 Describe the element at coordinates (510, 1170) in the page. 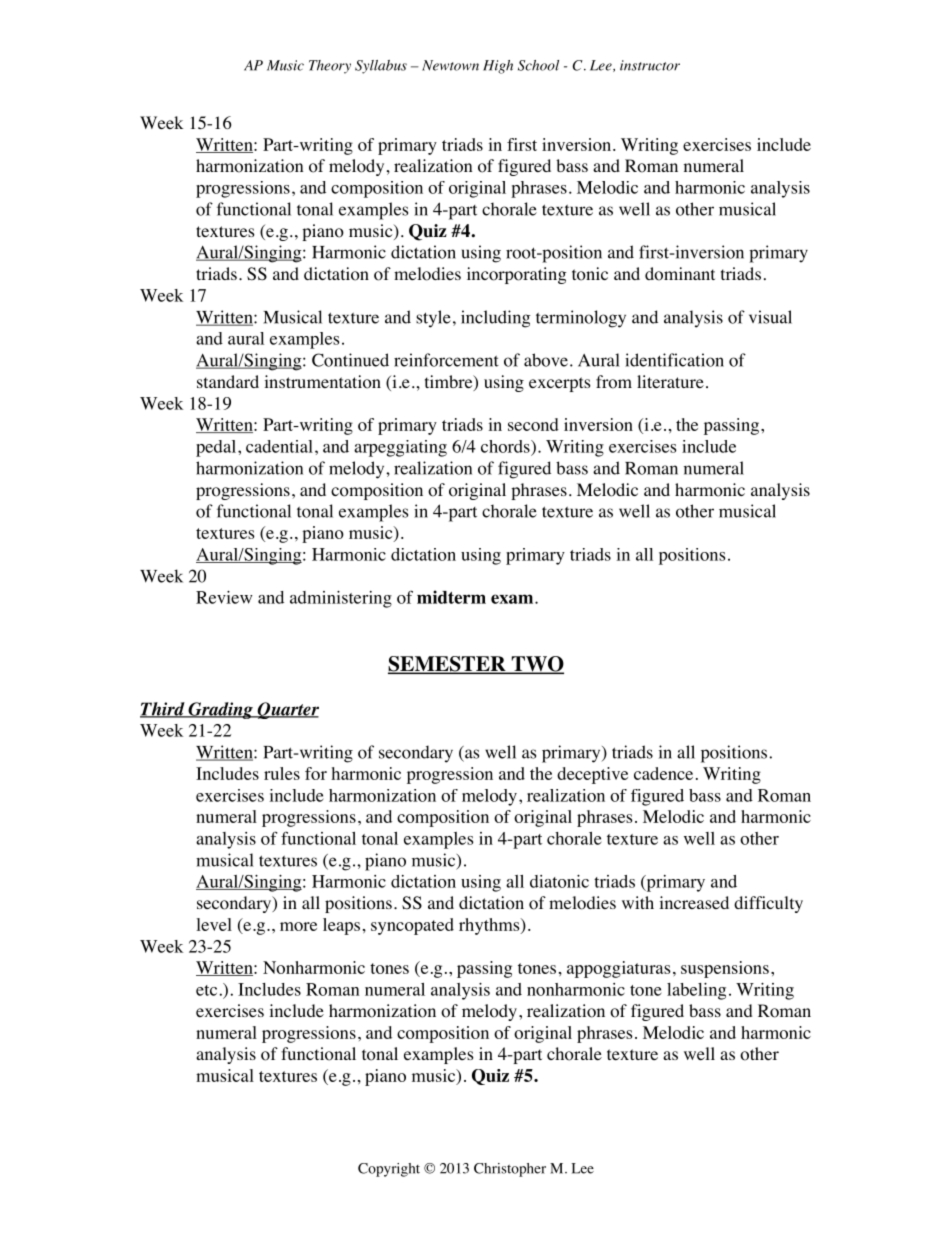

I see `Christopher` at that location.
